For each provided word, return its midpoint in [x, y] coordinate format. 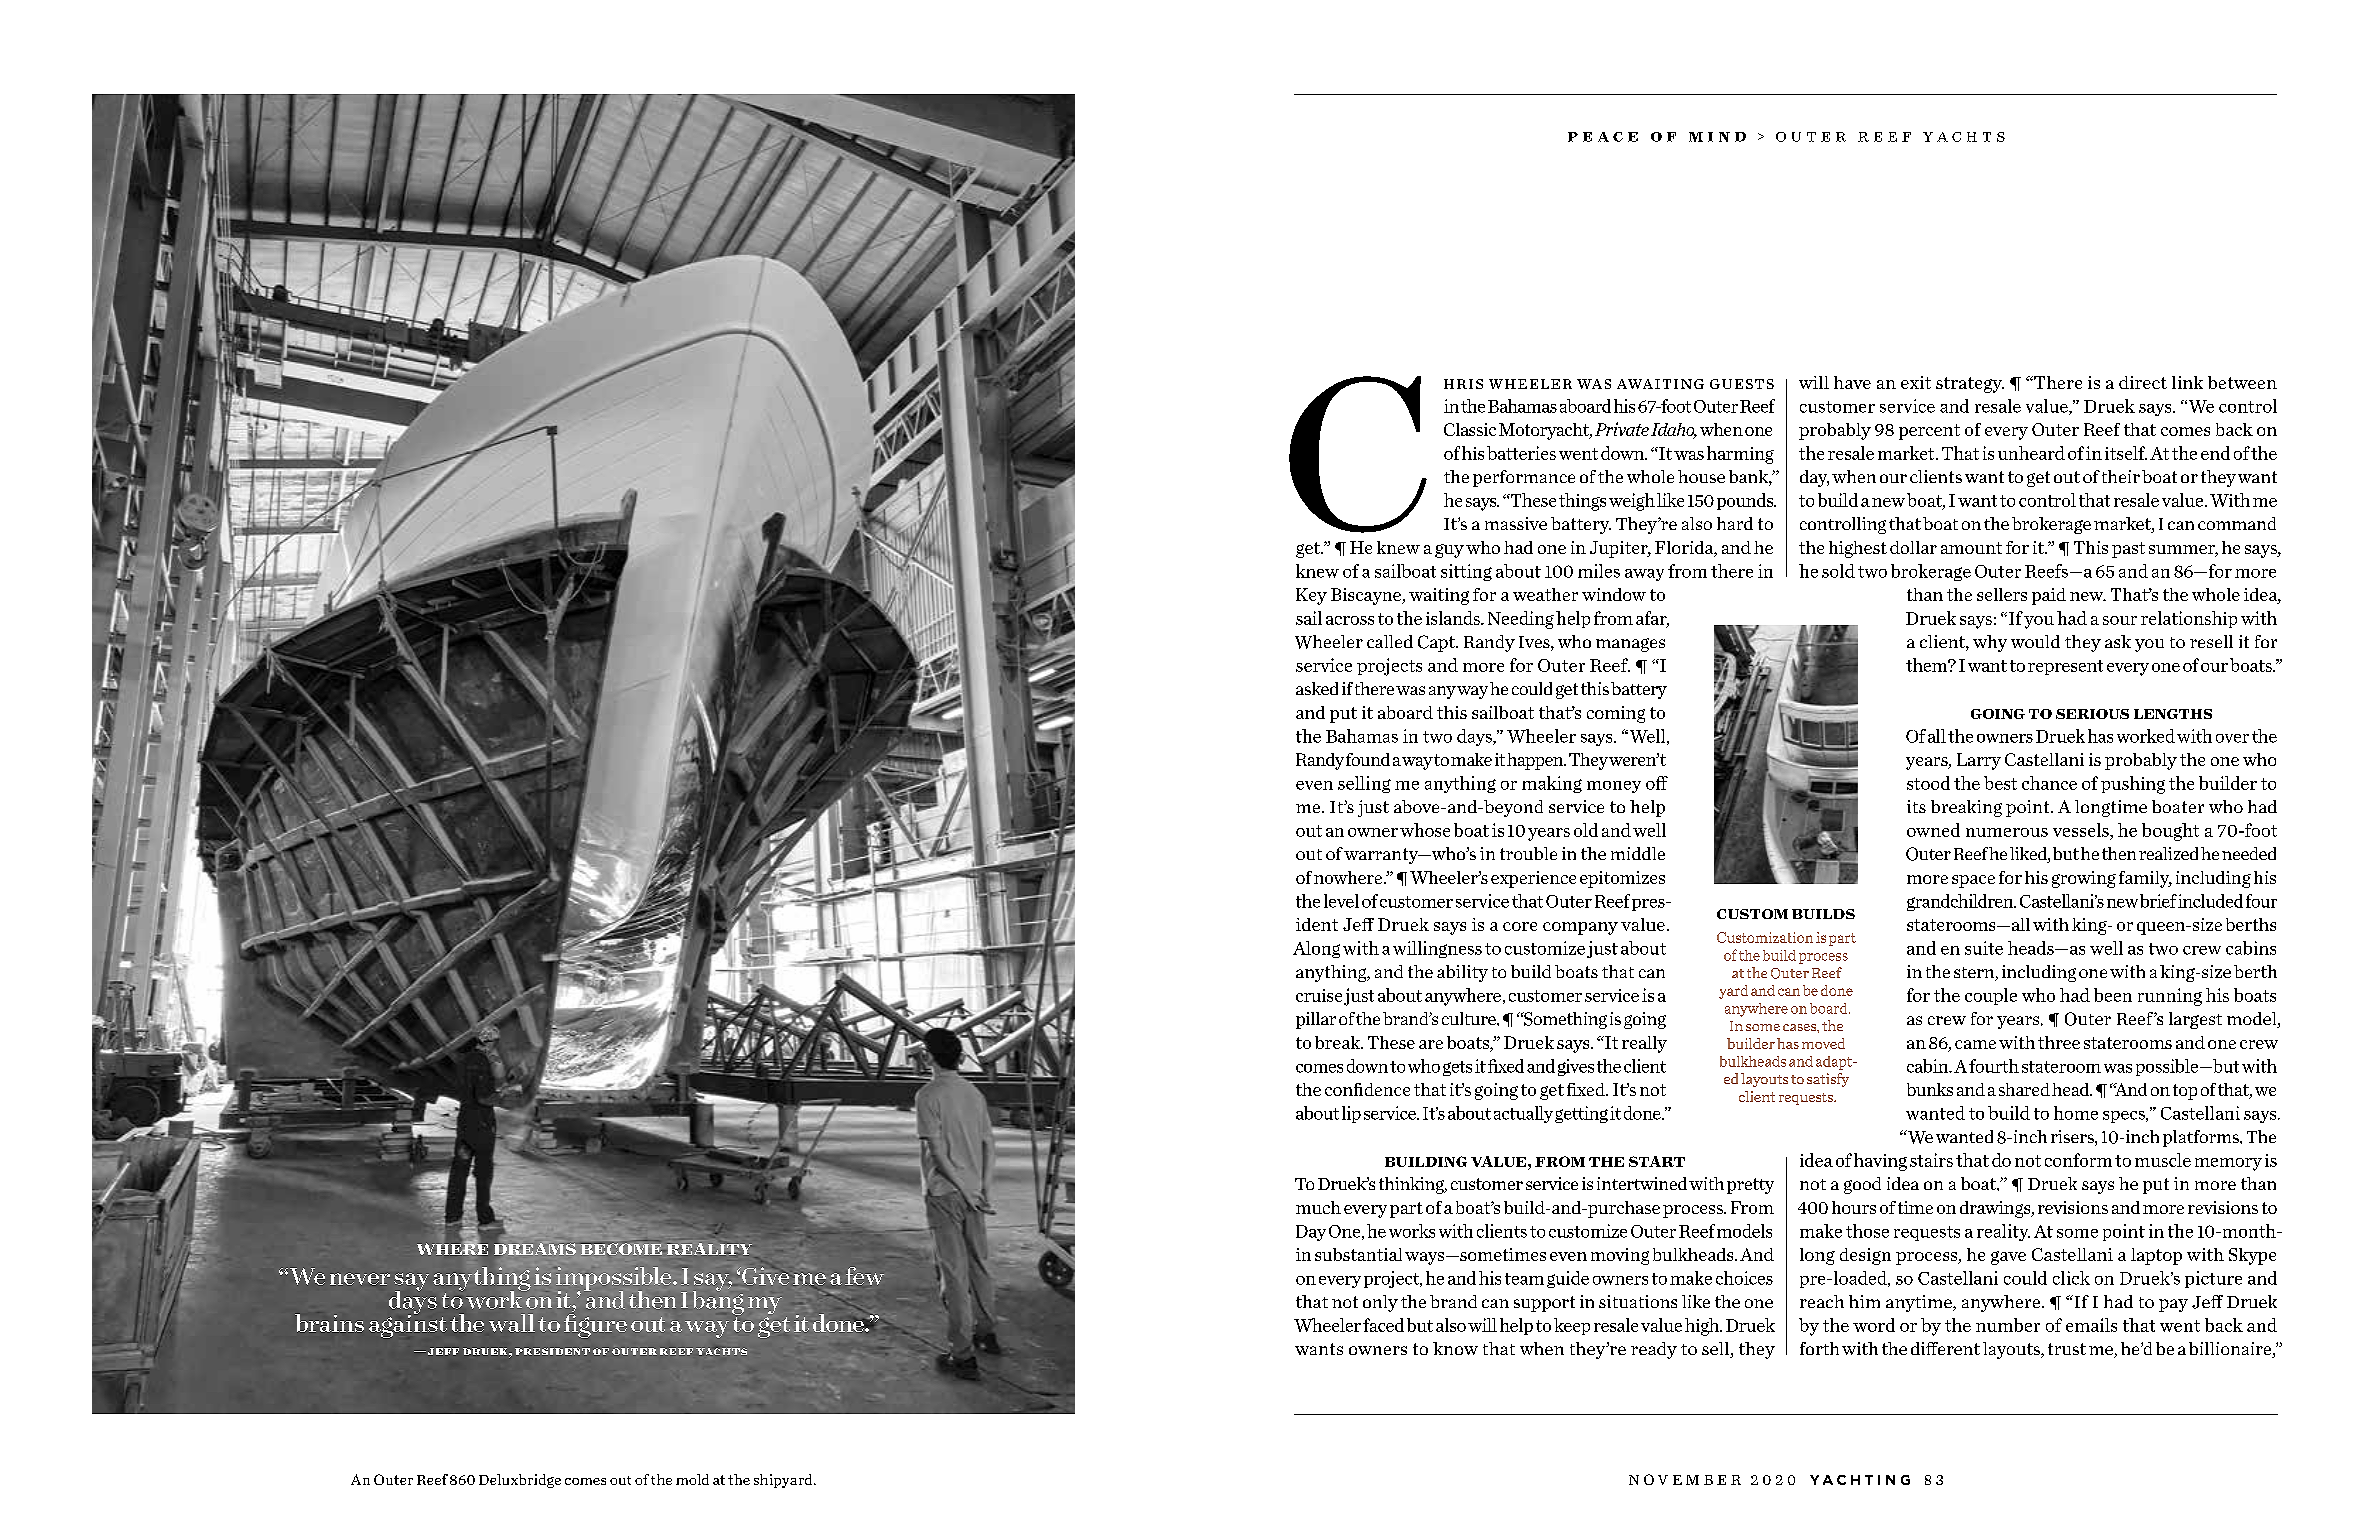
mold [692, 1479]
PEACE [1603, 137]
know [1455, 1348]
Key [1311, 596]
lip [1351, 1114]
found [1368, 759]
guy [1449, 551]
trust [2067, 1349]
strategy [1970, 385]
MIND [1717, 137]
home [2076, 1113]
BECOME [622, 1249]
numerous [2007, 832]
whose [1425, 830]
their [2121, 476]
